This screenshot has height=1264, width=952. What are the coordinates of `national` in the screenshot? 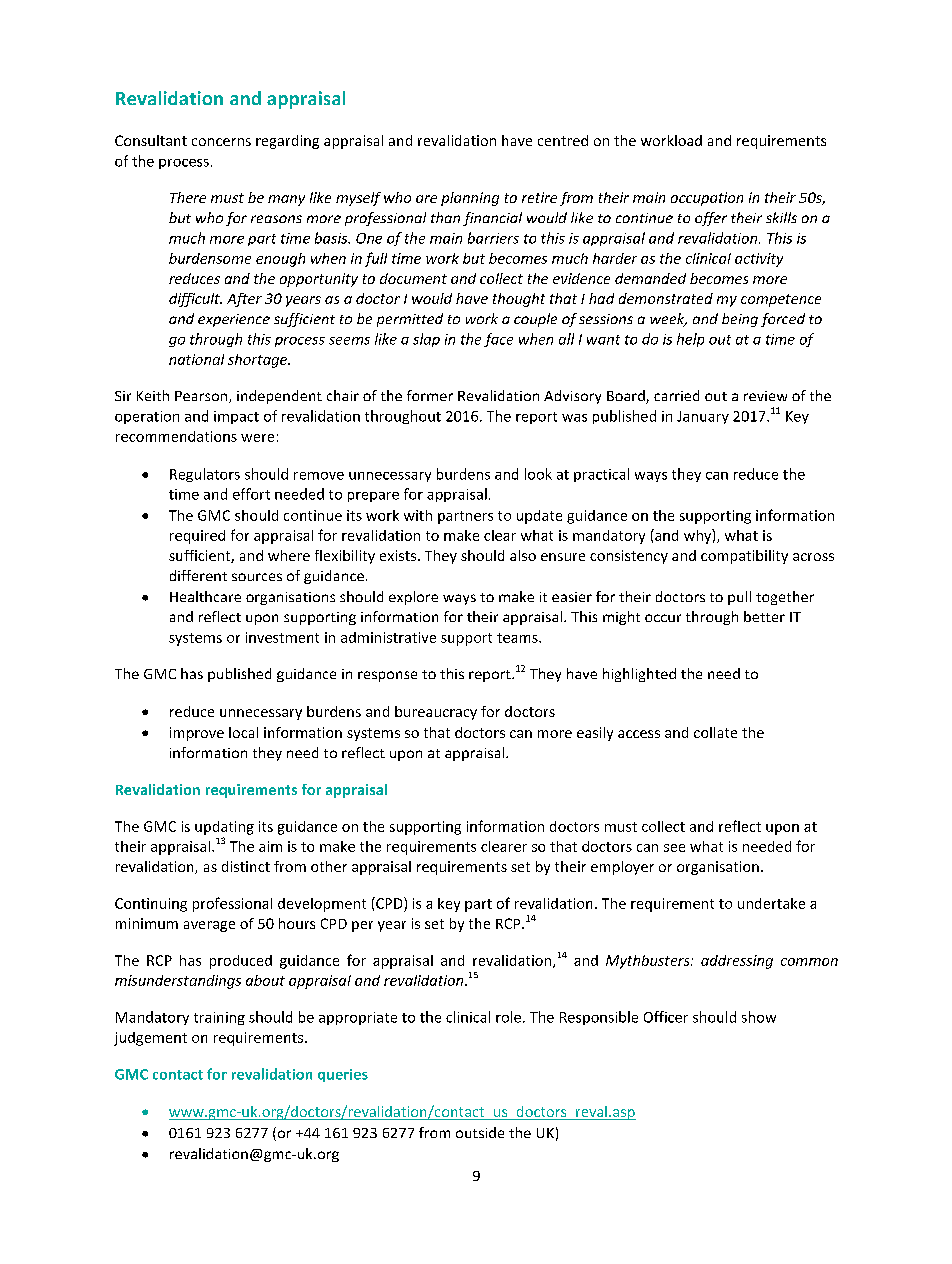 It's located at (196, 359).
